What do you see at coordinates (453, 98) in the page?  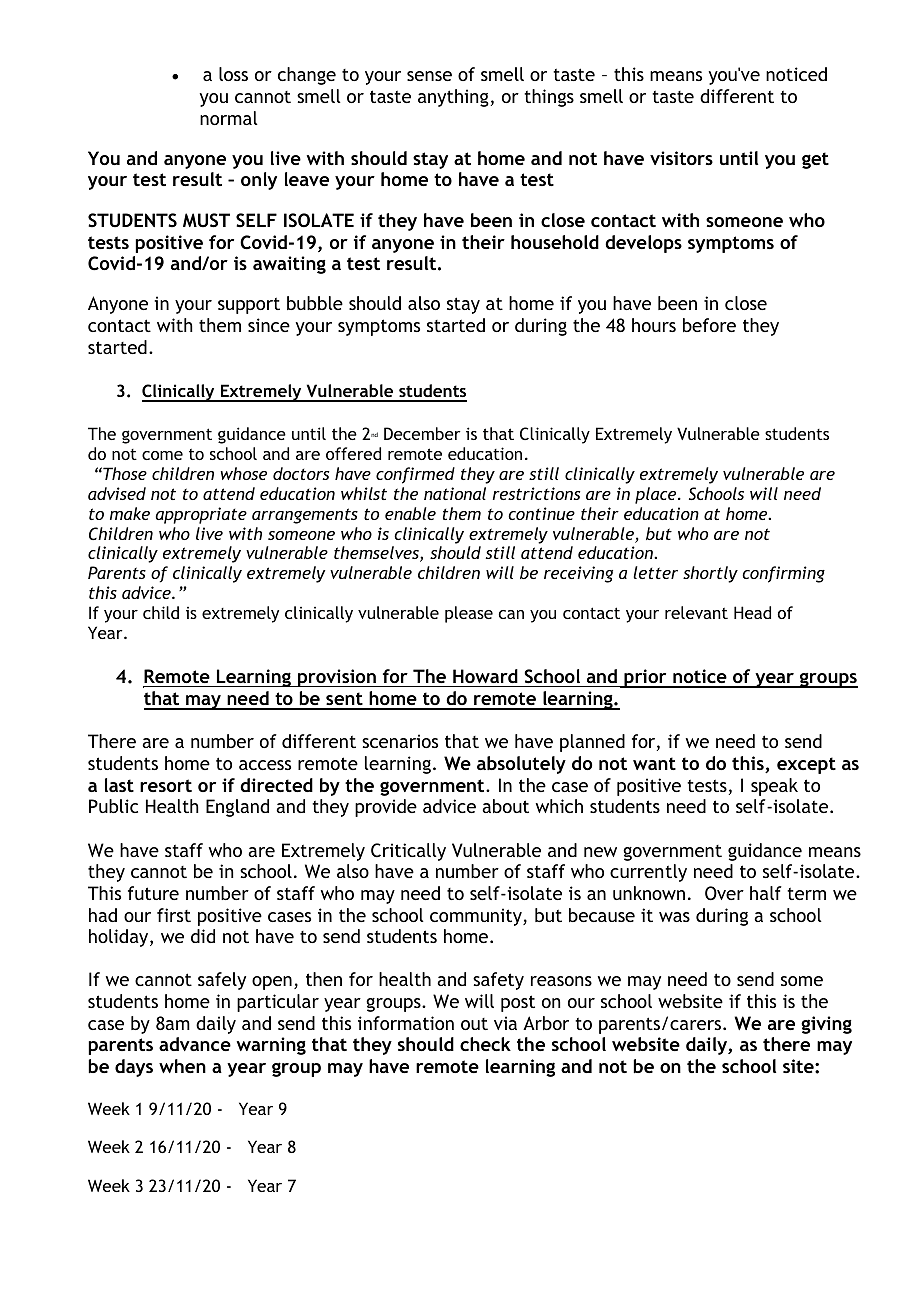 I see `anything` at bounding box center [453, 98].
